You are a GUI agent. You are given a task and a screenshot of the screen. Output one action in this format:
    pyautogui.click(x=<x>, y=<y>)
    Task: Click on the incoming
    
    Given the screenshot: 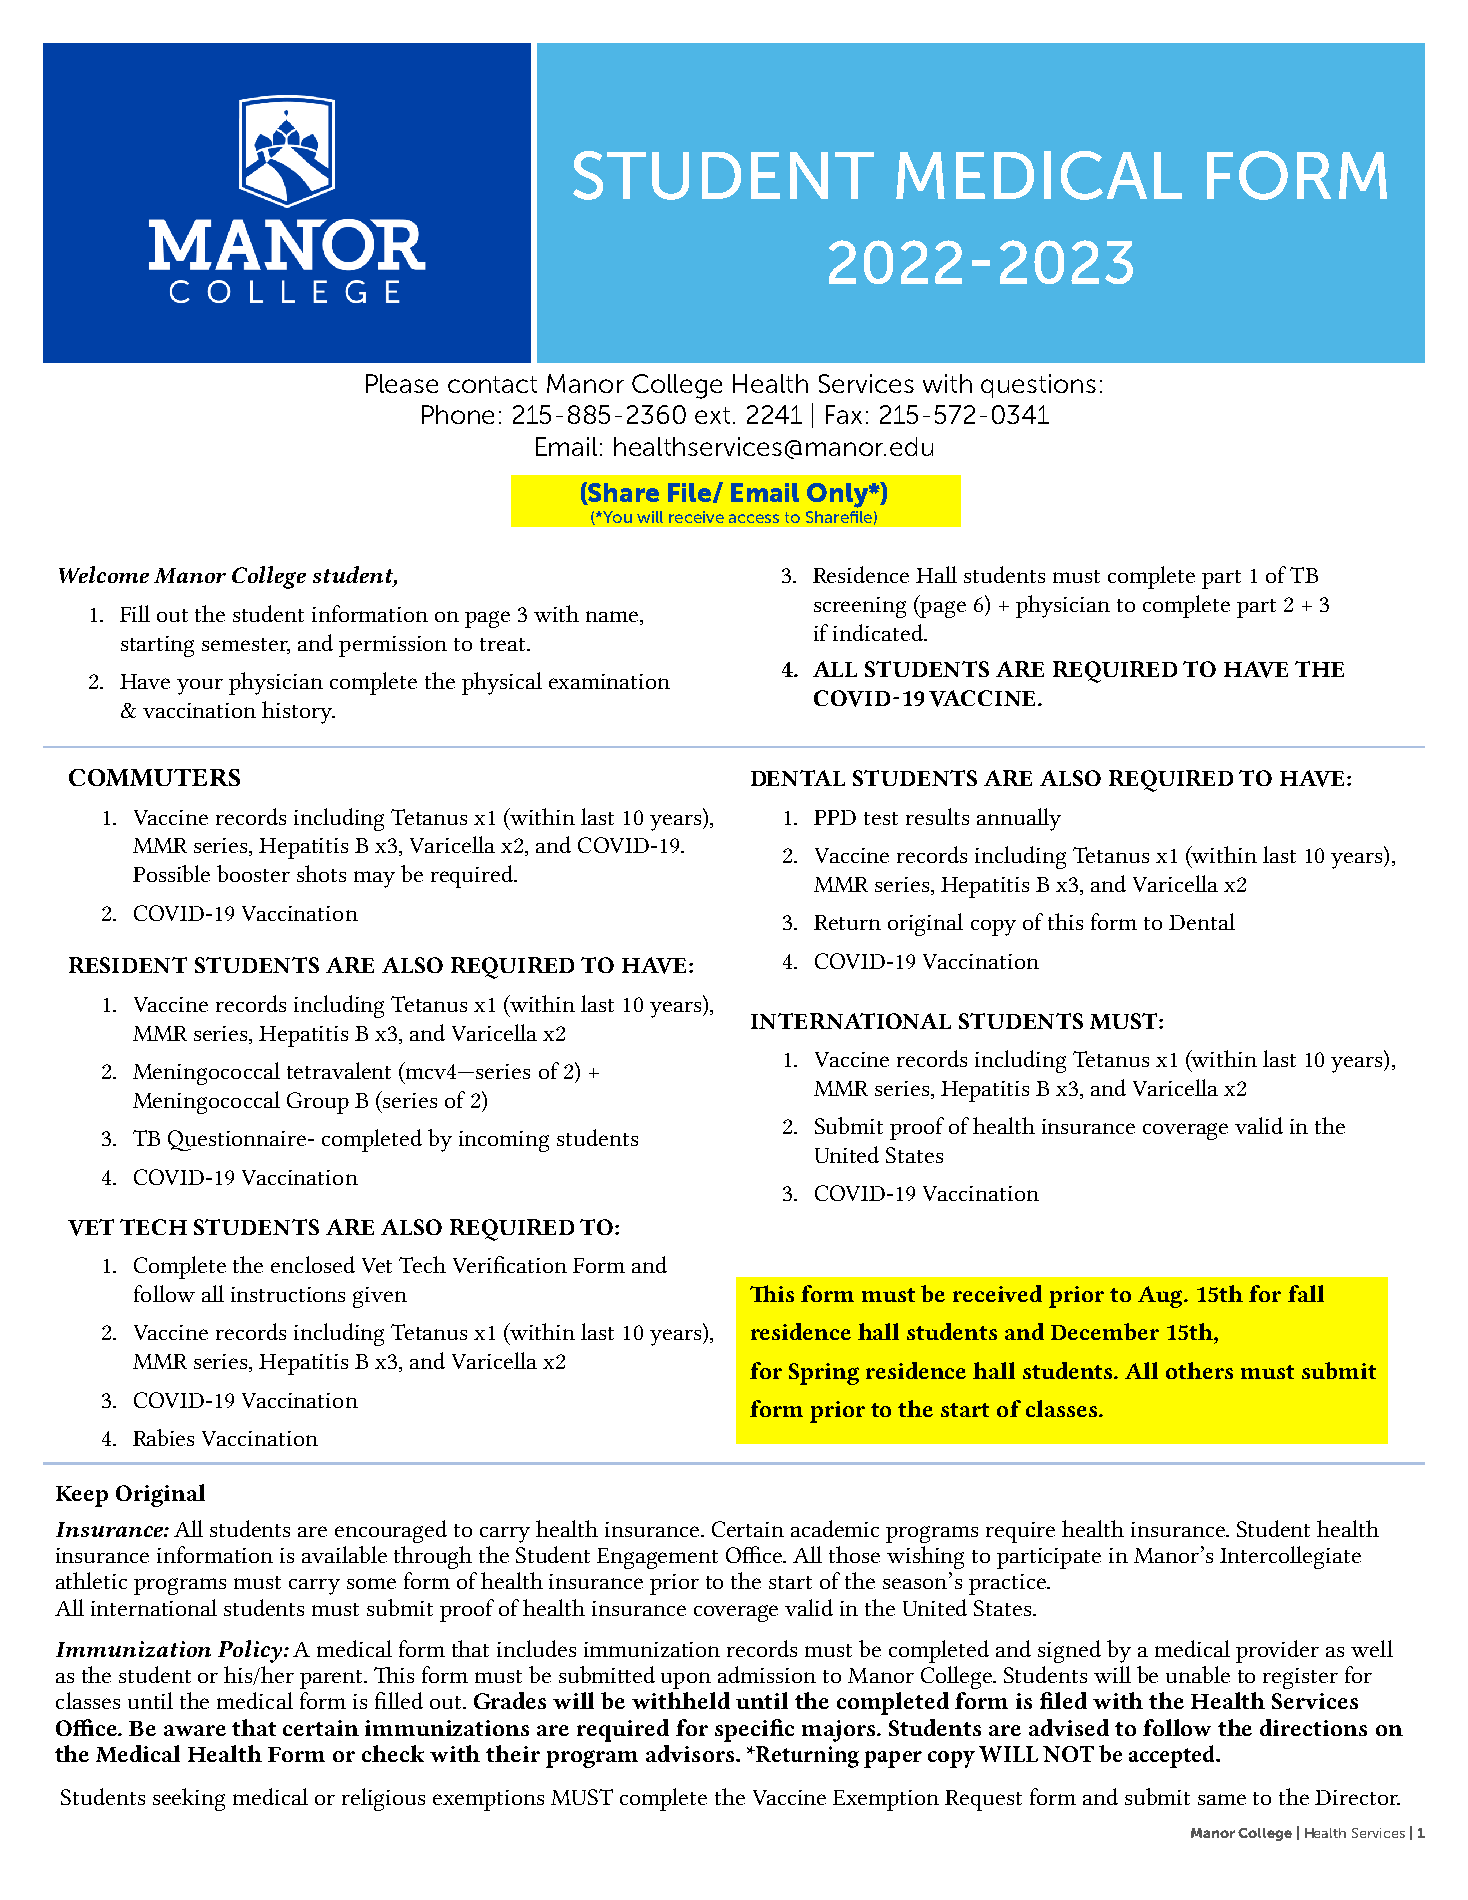 What is the action you would take?
    pyautogui.click(x=504, y=1141)
